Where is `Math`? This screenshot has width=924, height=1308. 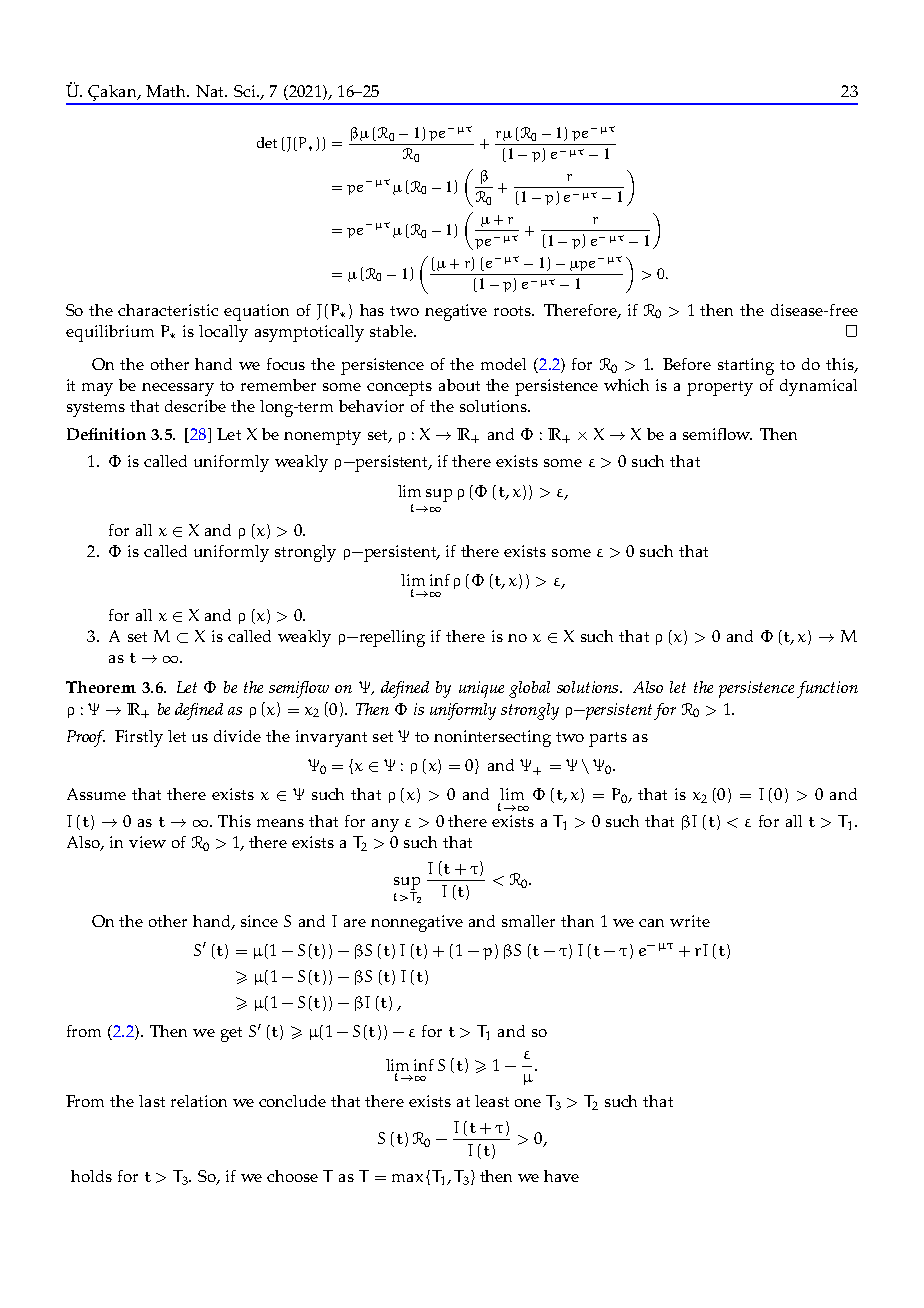 Math is located at coordinates (167, 91).
